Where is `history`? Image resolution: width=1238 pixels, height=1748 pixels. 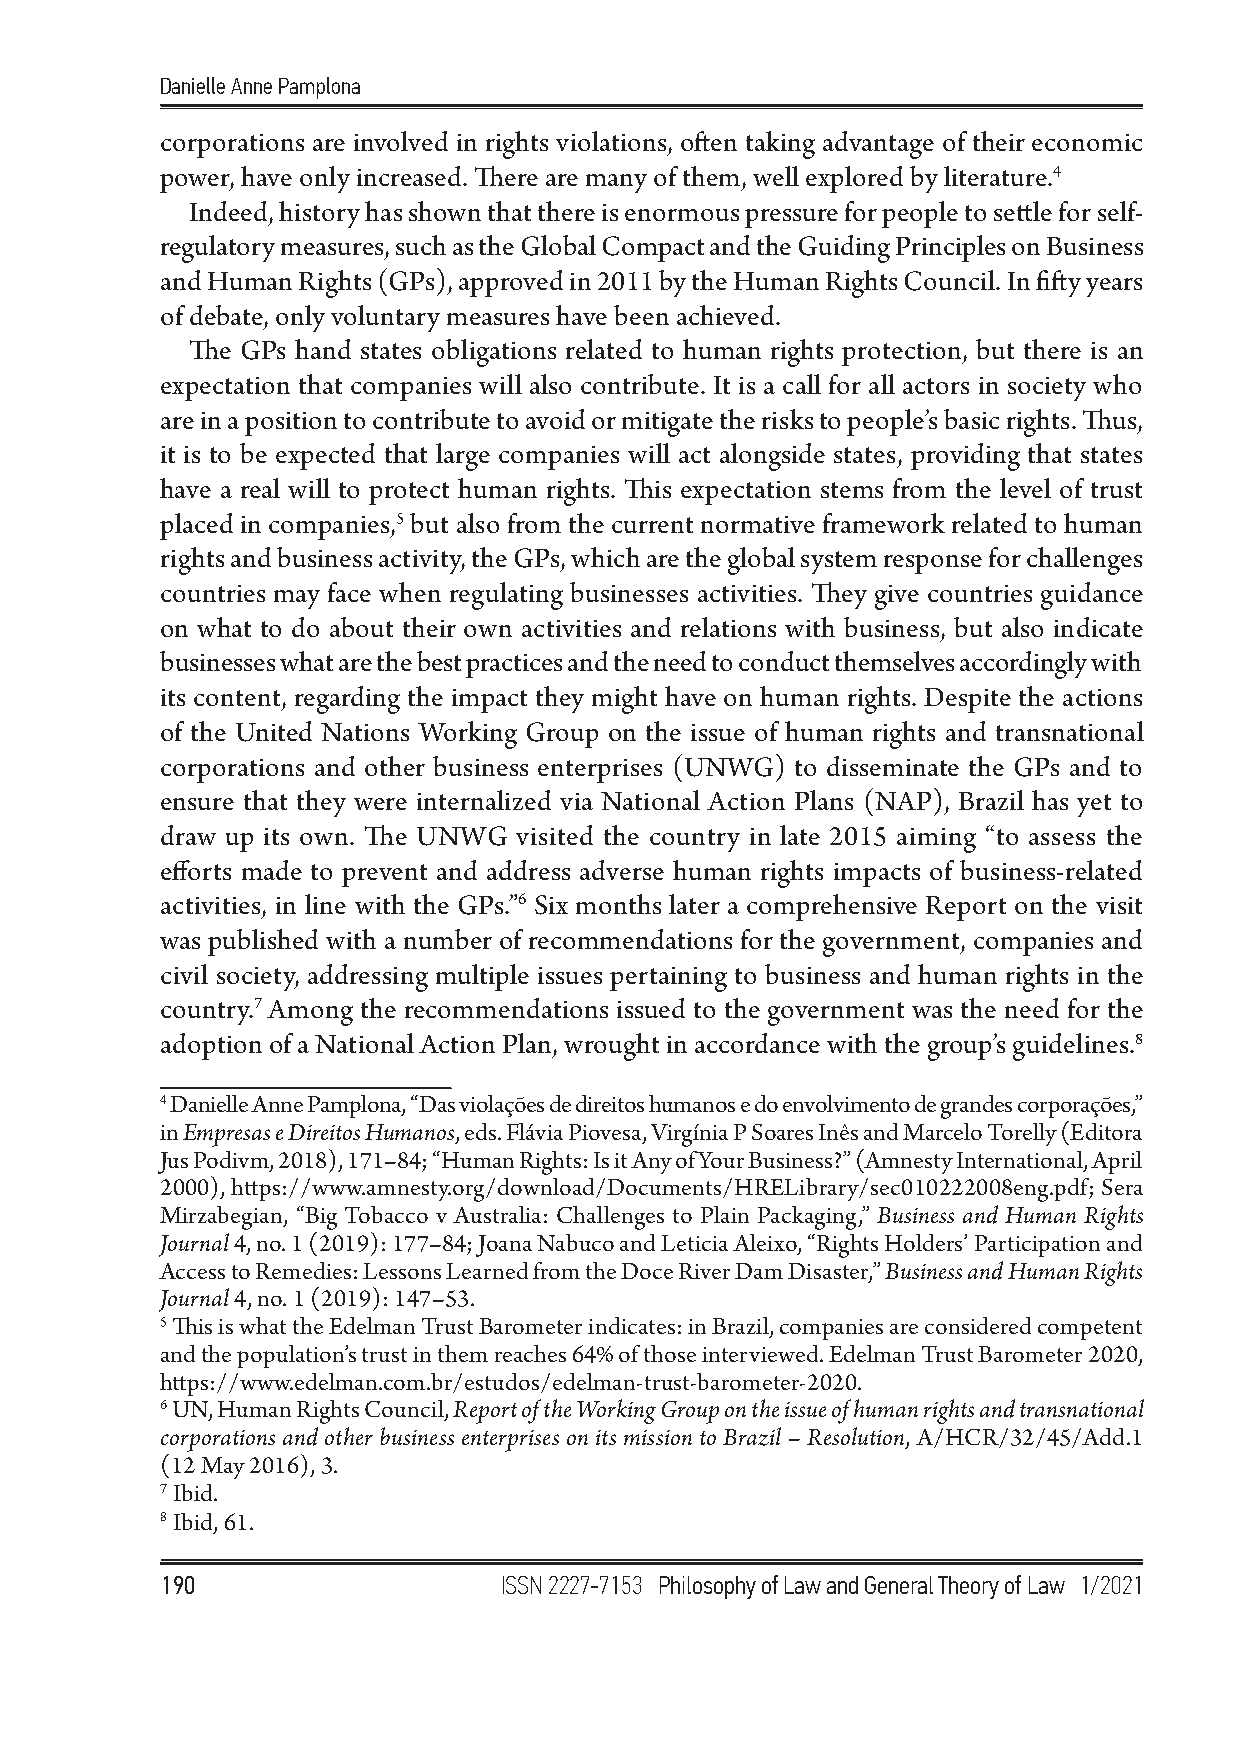
history is located at coordinates (319, 214).
